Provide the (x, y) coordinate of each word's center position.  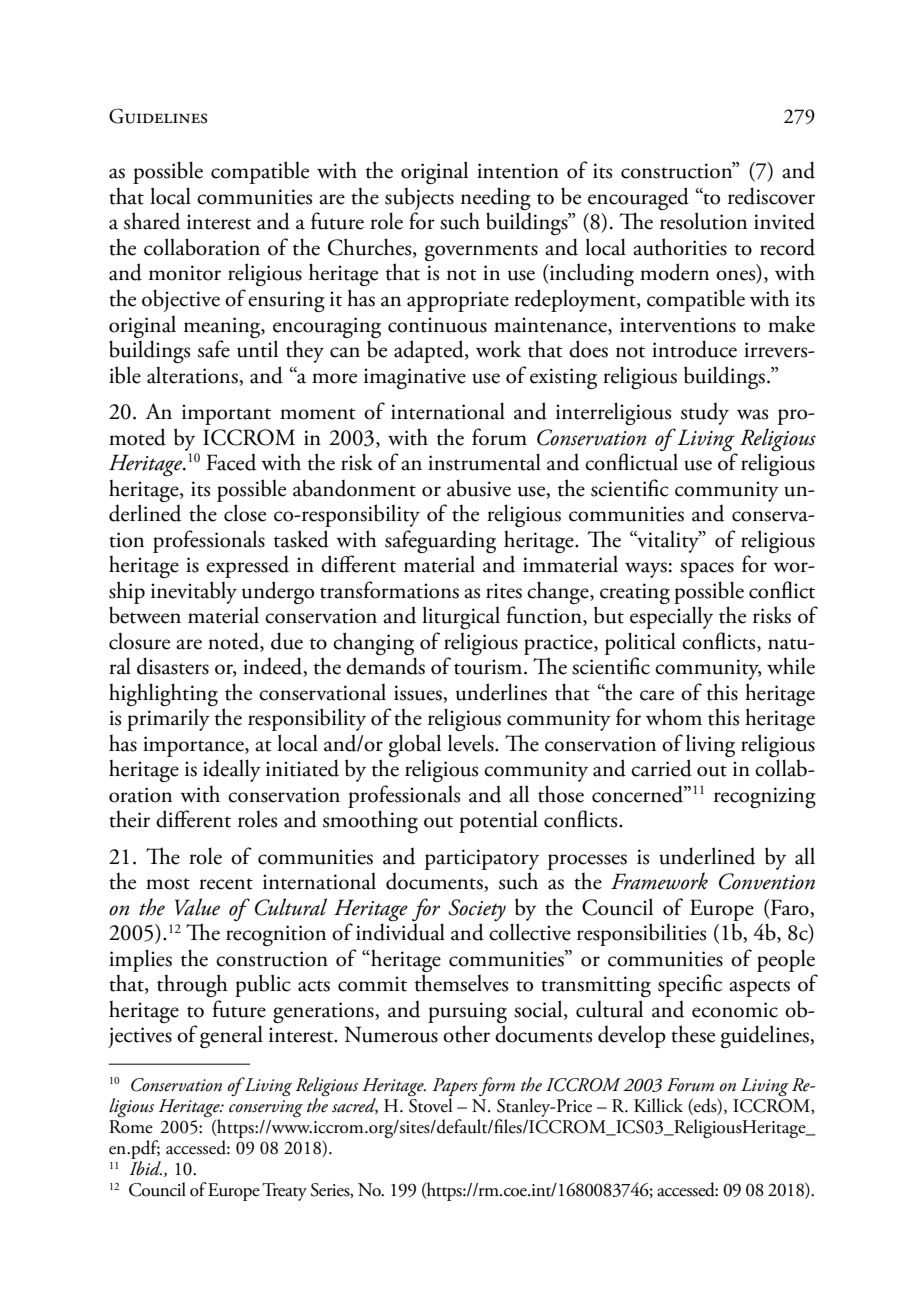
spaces (707, 570)
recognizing (765, 797)
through (192, 985)
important (226, 414)
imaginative (415, 378)
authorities (680, 247)
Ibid (145, 1168)
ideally (232, 770)
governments (481, 252)
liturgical (461, 617)
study (705, 413)
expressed (247, 566)
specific (690, 985)
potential (498, 821)
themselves (461, 983)
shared (152, 221)
